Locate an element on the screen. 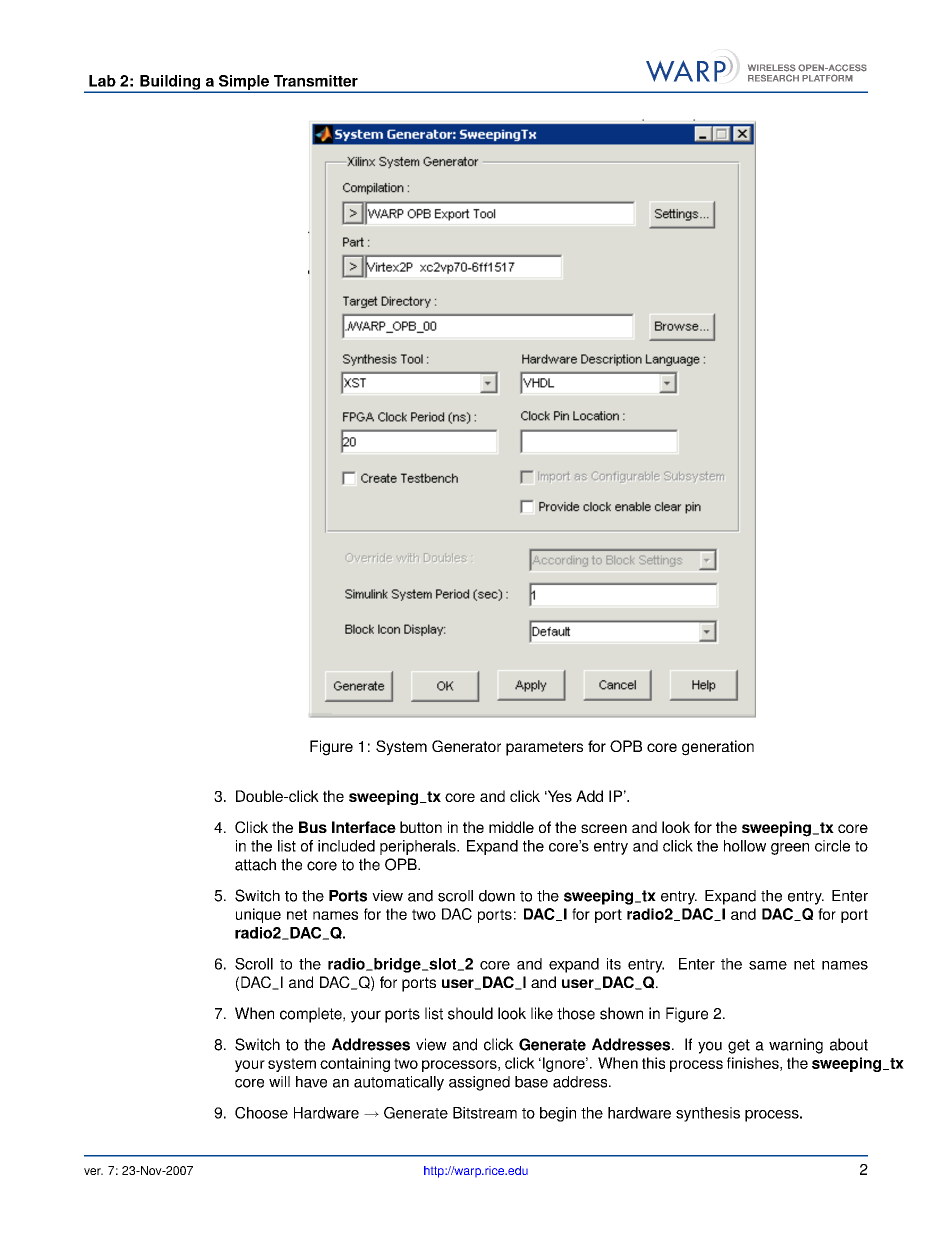 This screenshot has width=952, height=1233. Bus is located at coordinates (313, 827).
